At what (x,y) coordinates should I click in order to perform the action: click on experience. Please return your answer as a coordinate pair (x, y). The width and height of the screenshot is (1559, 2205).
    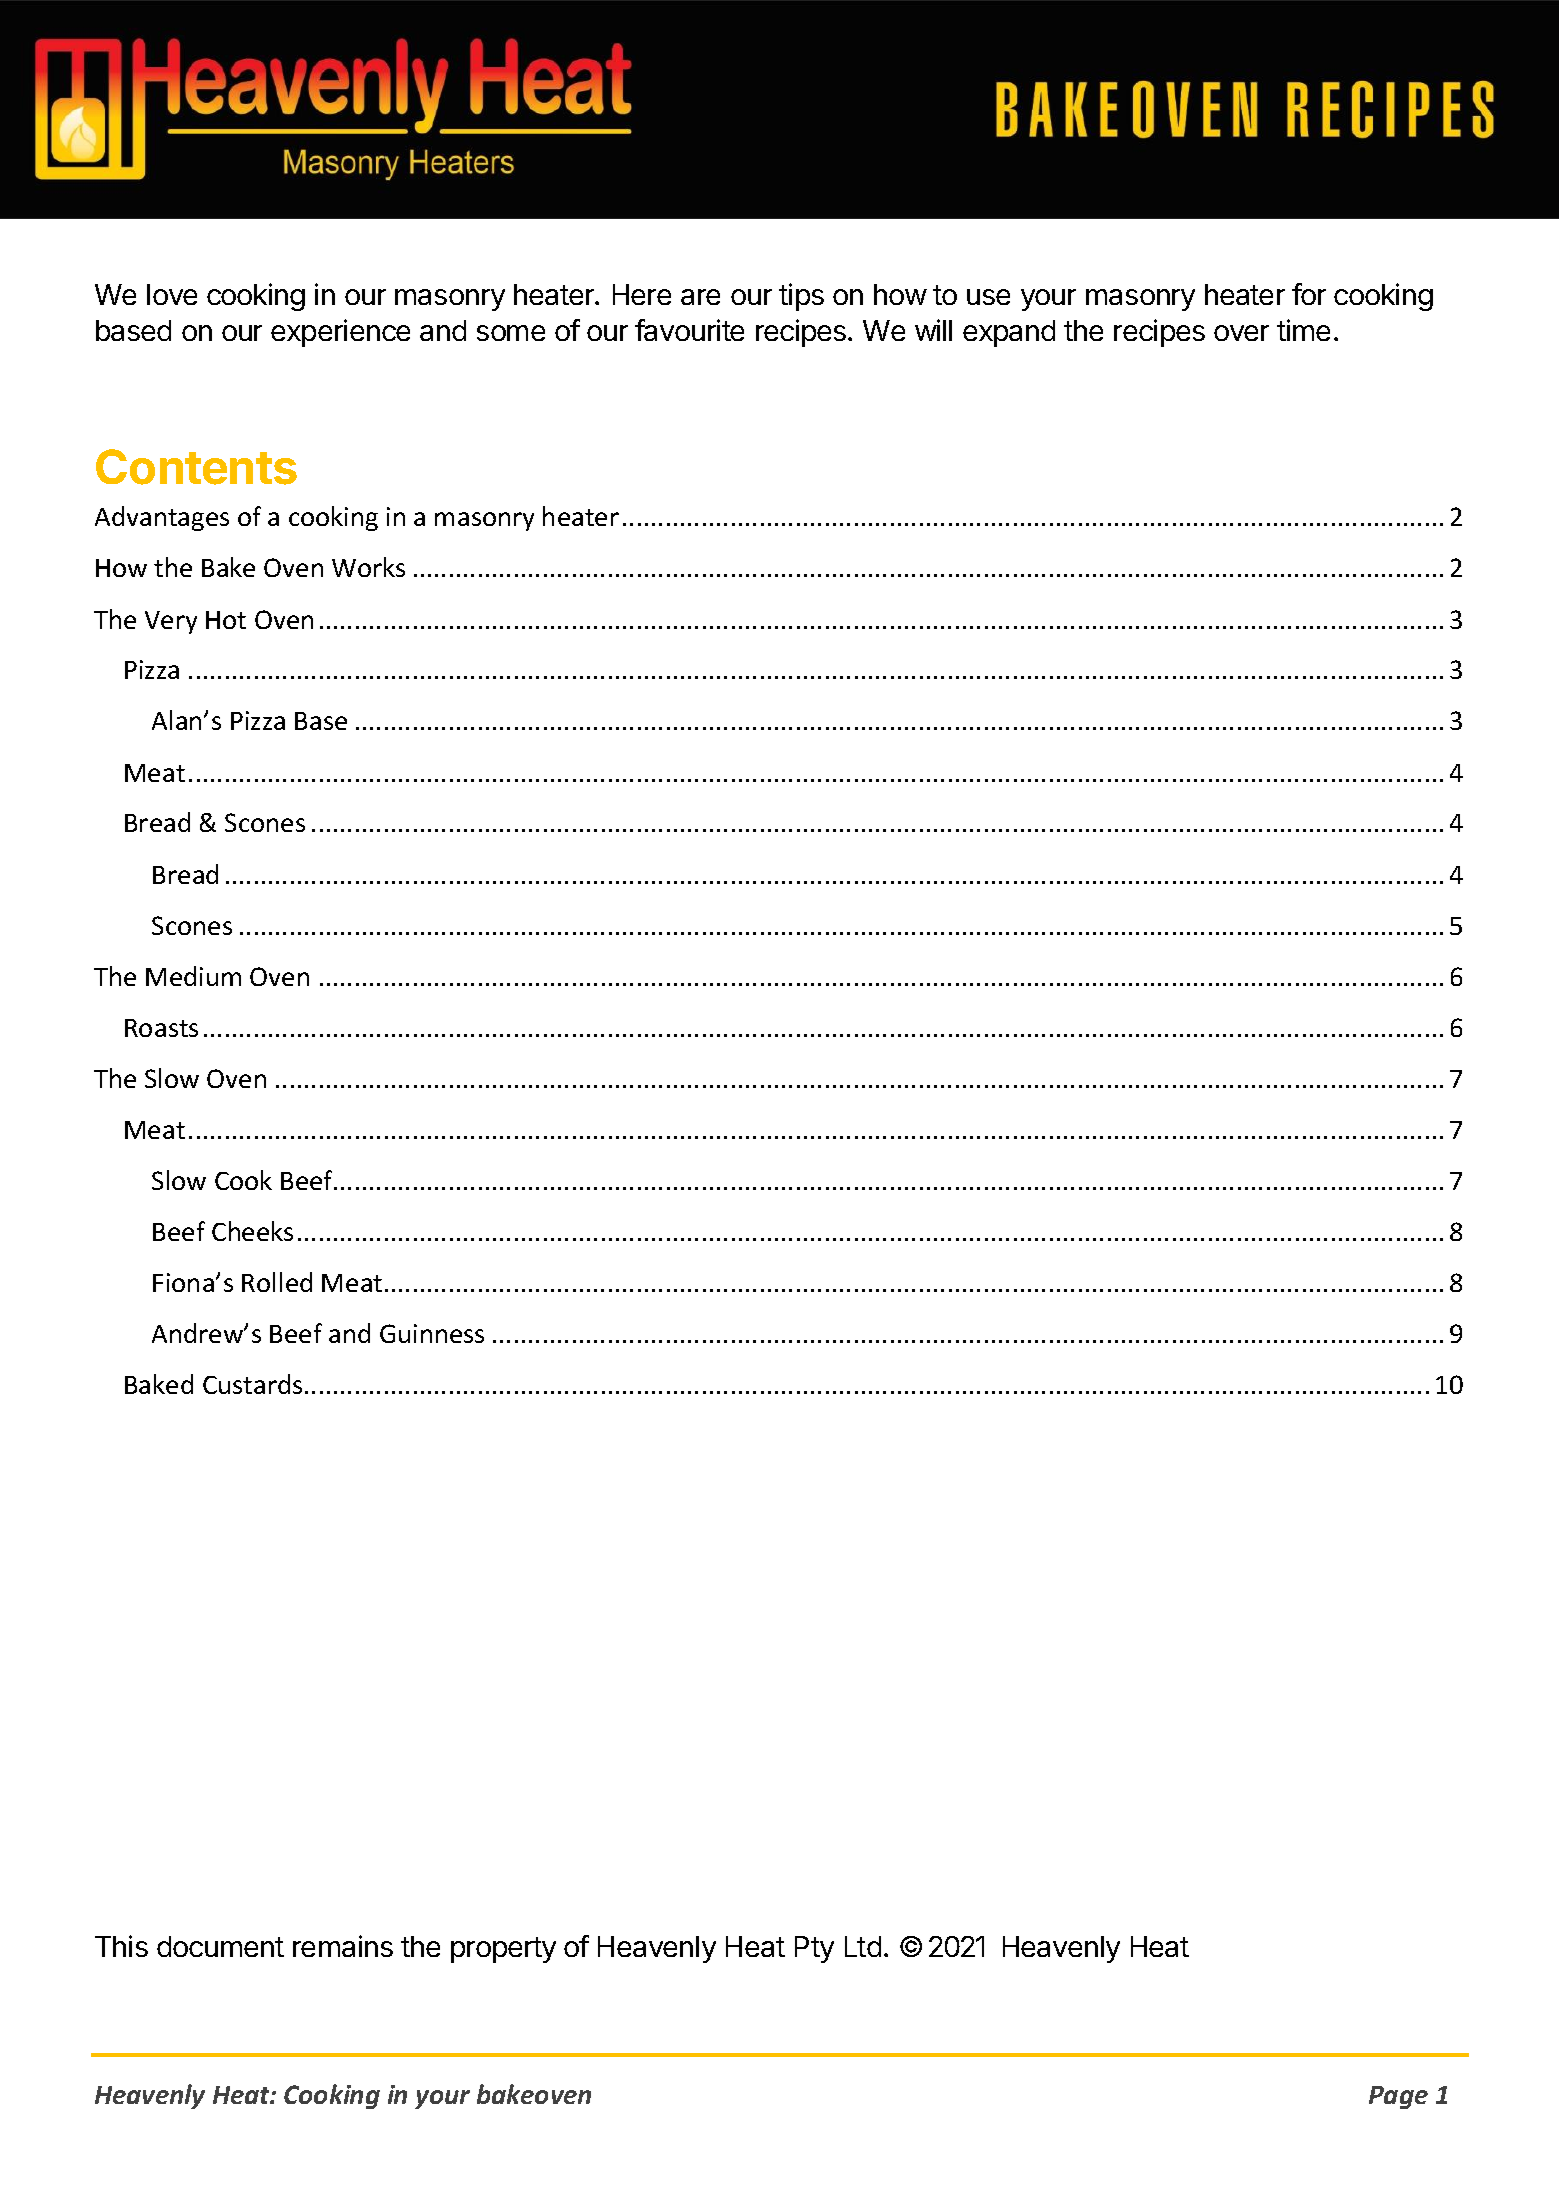
    Looking at the image, I should click on (340, 333).
